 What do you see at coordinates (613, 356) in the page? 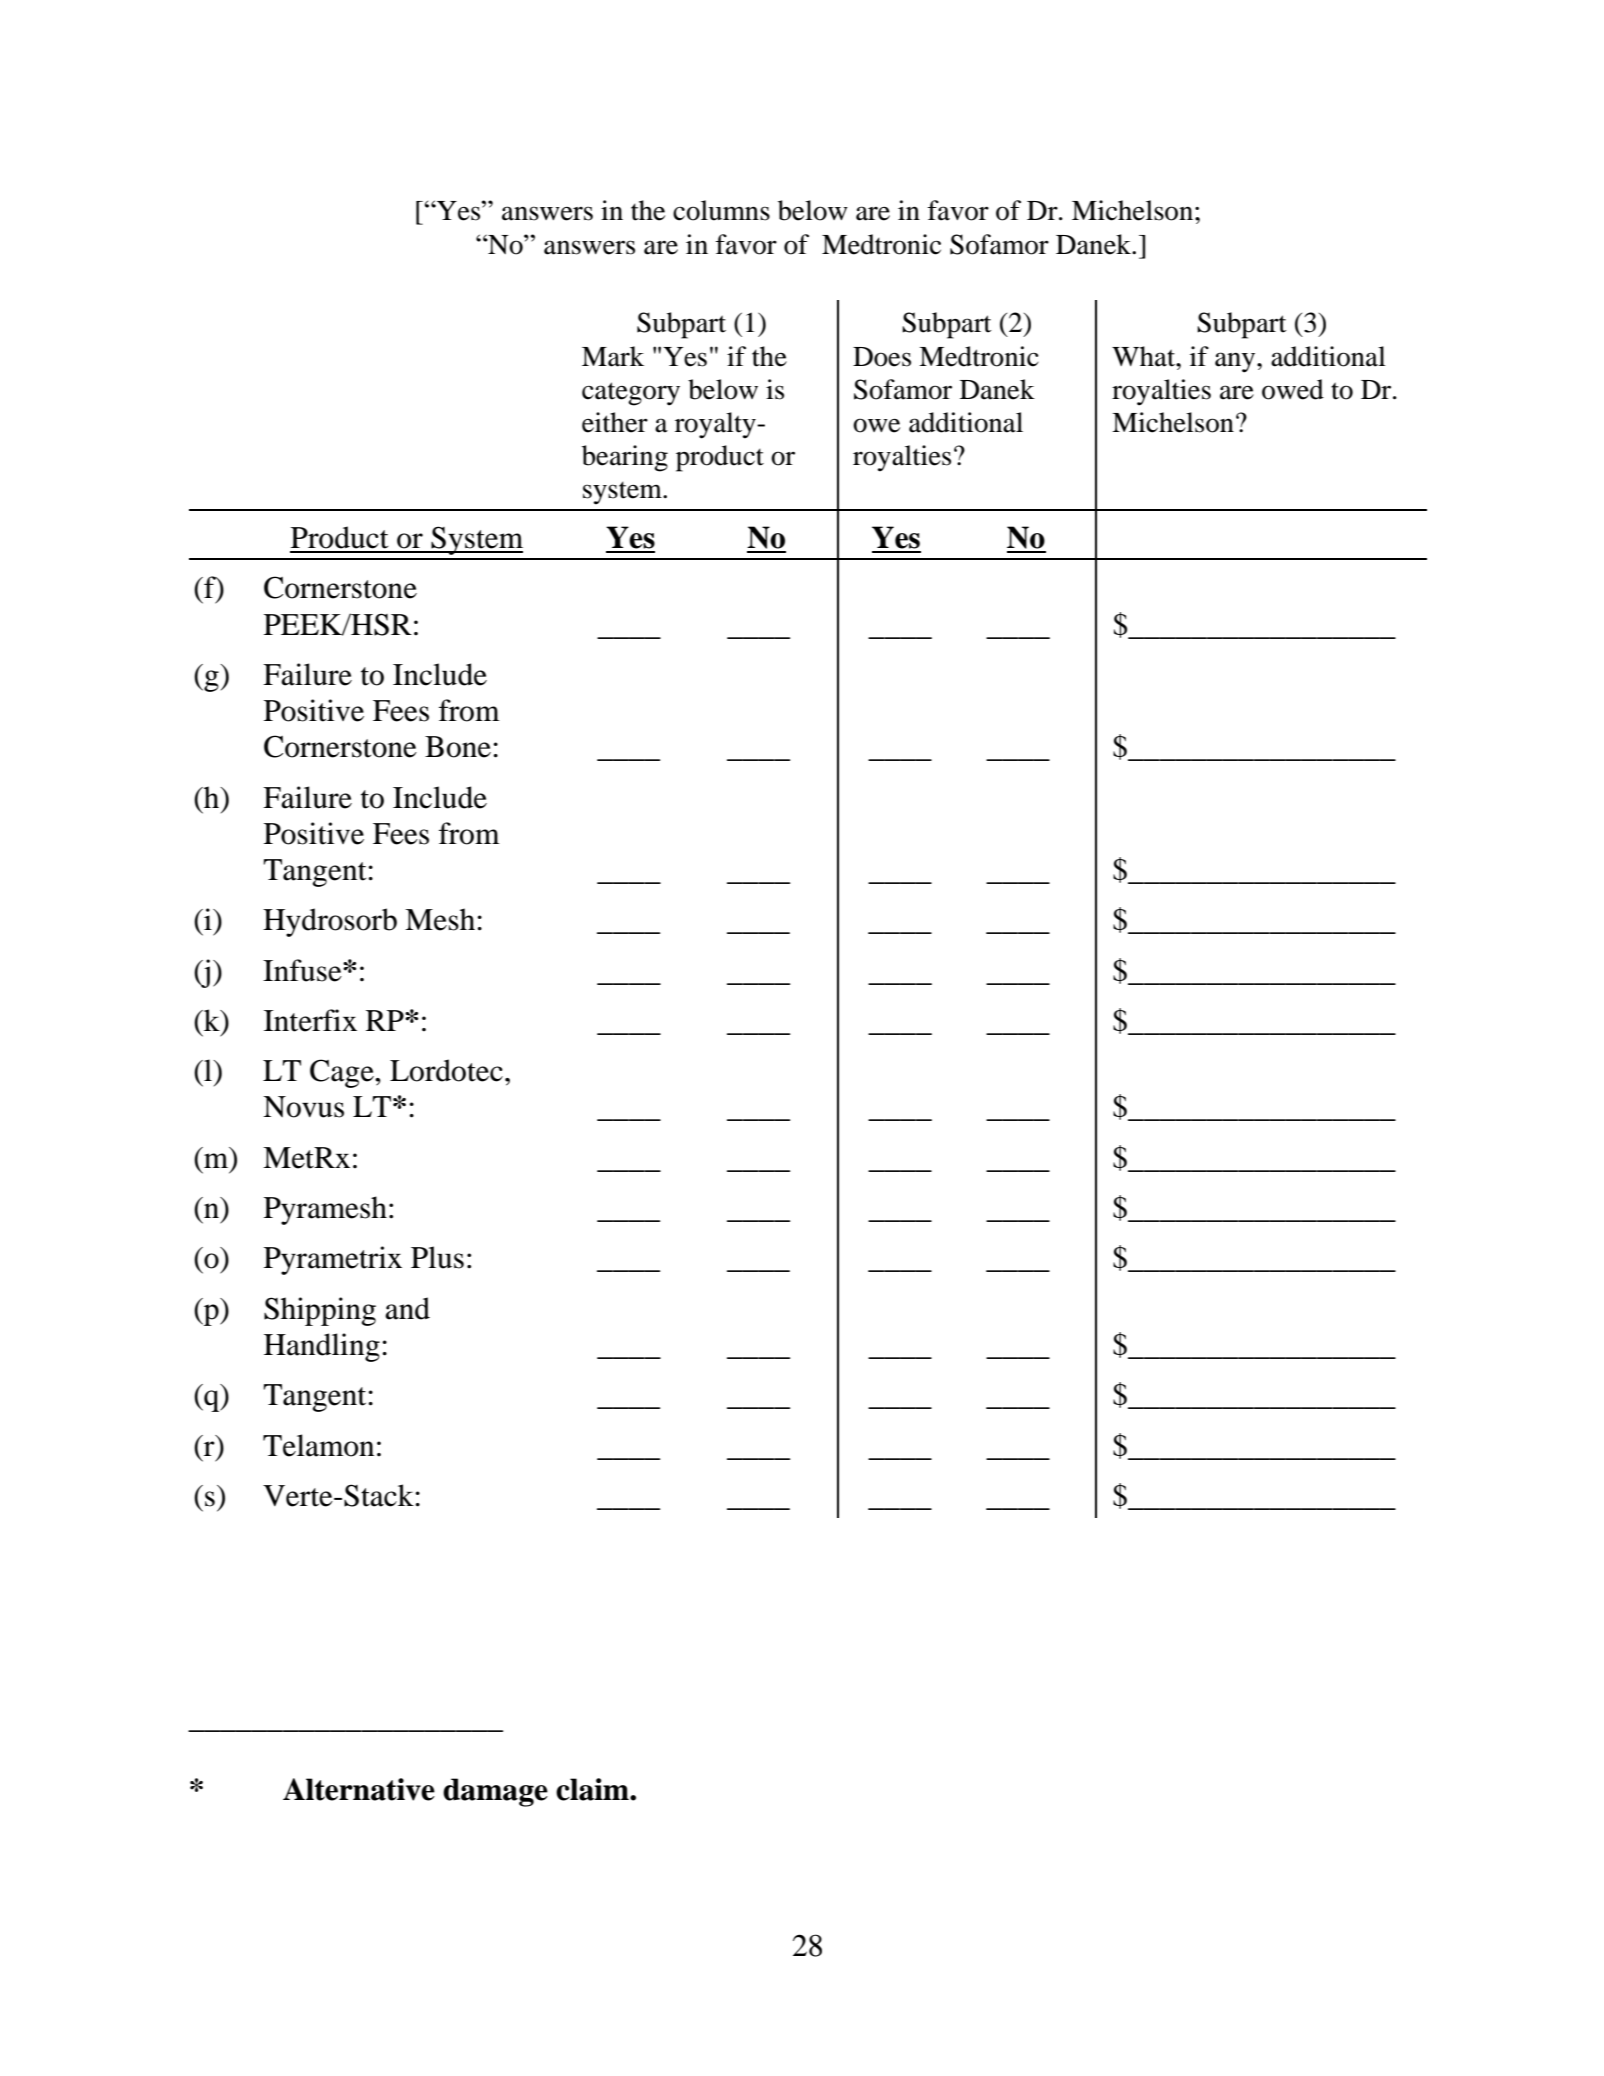
I see `Mark` at bounding box center [613, 356].
